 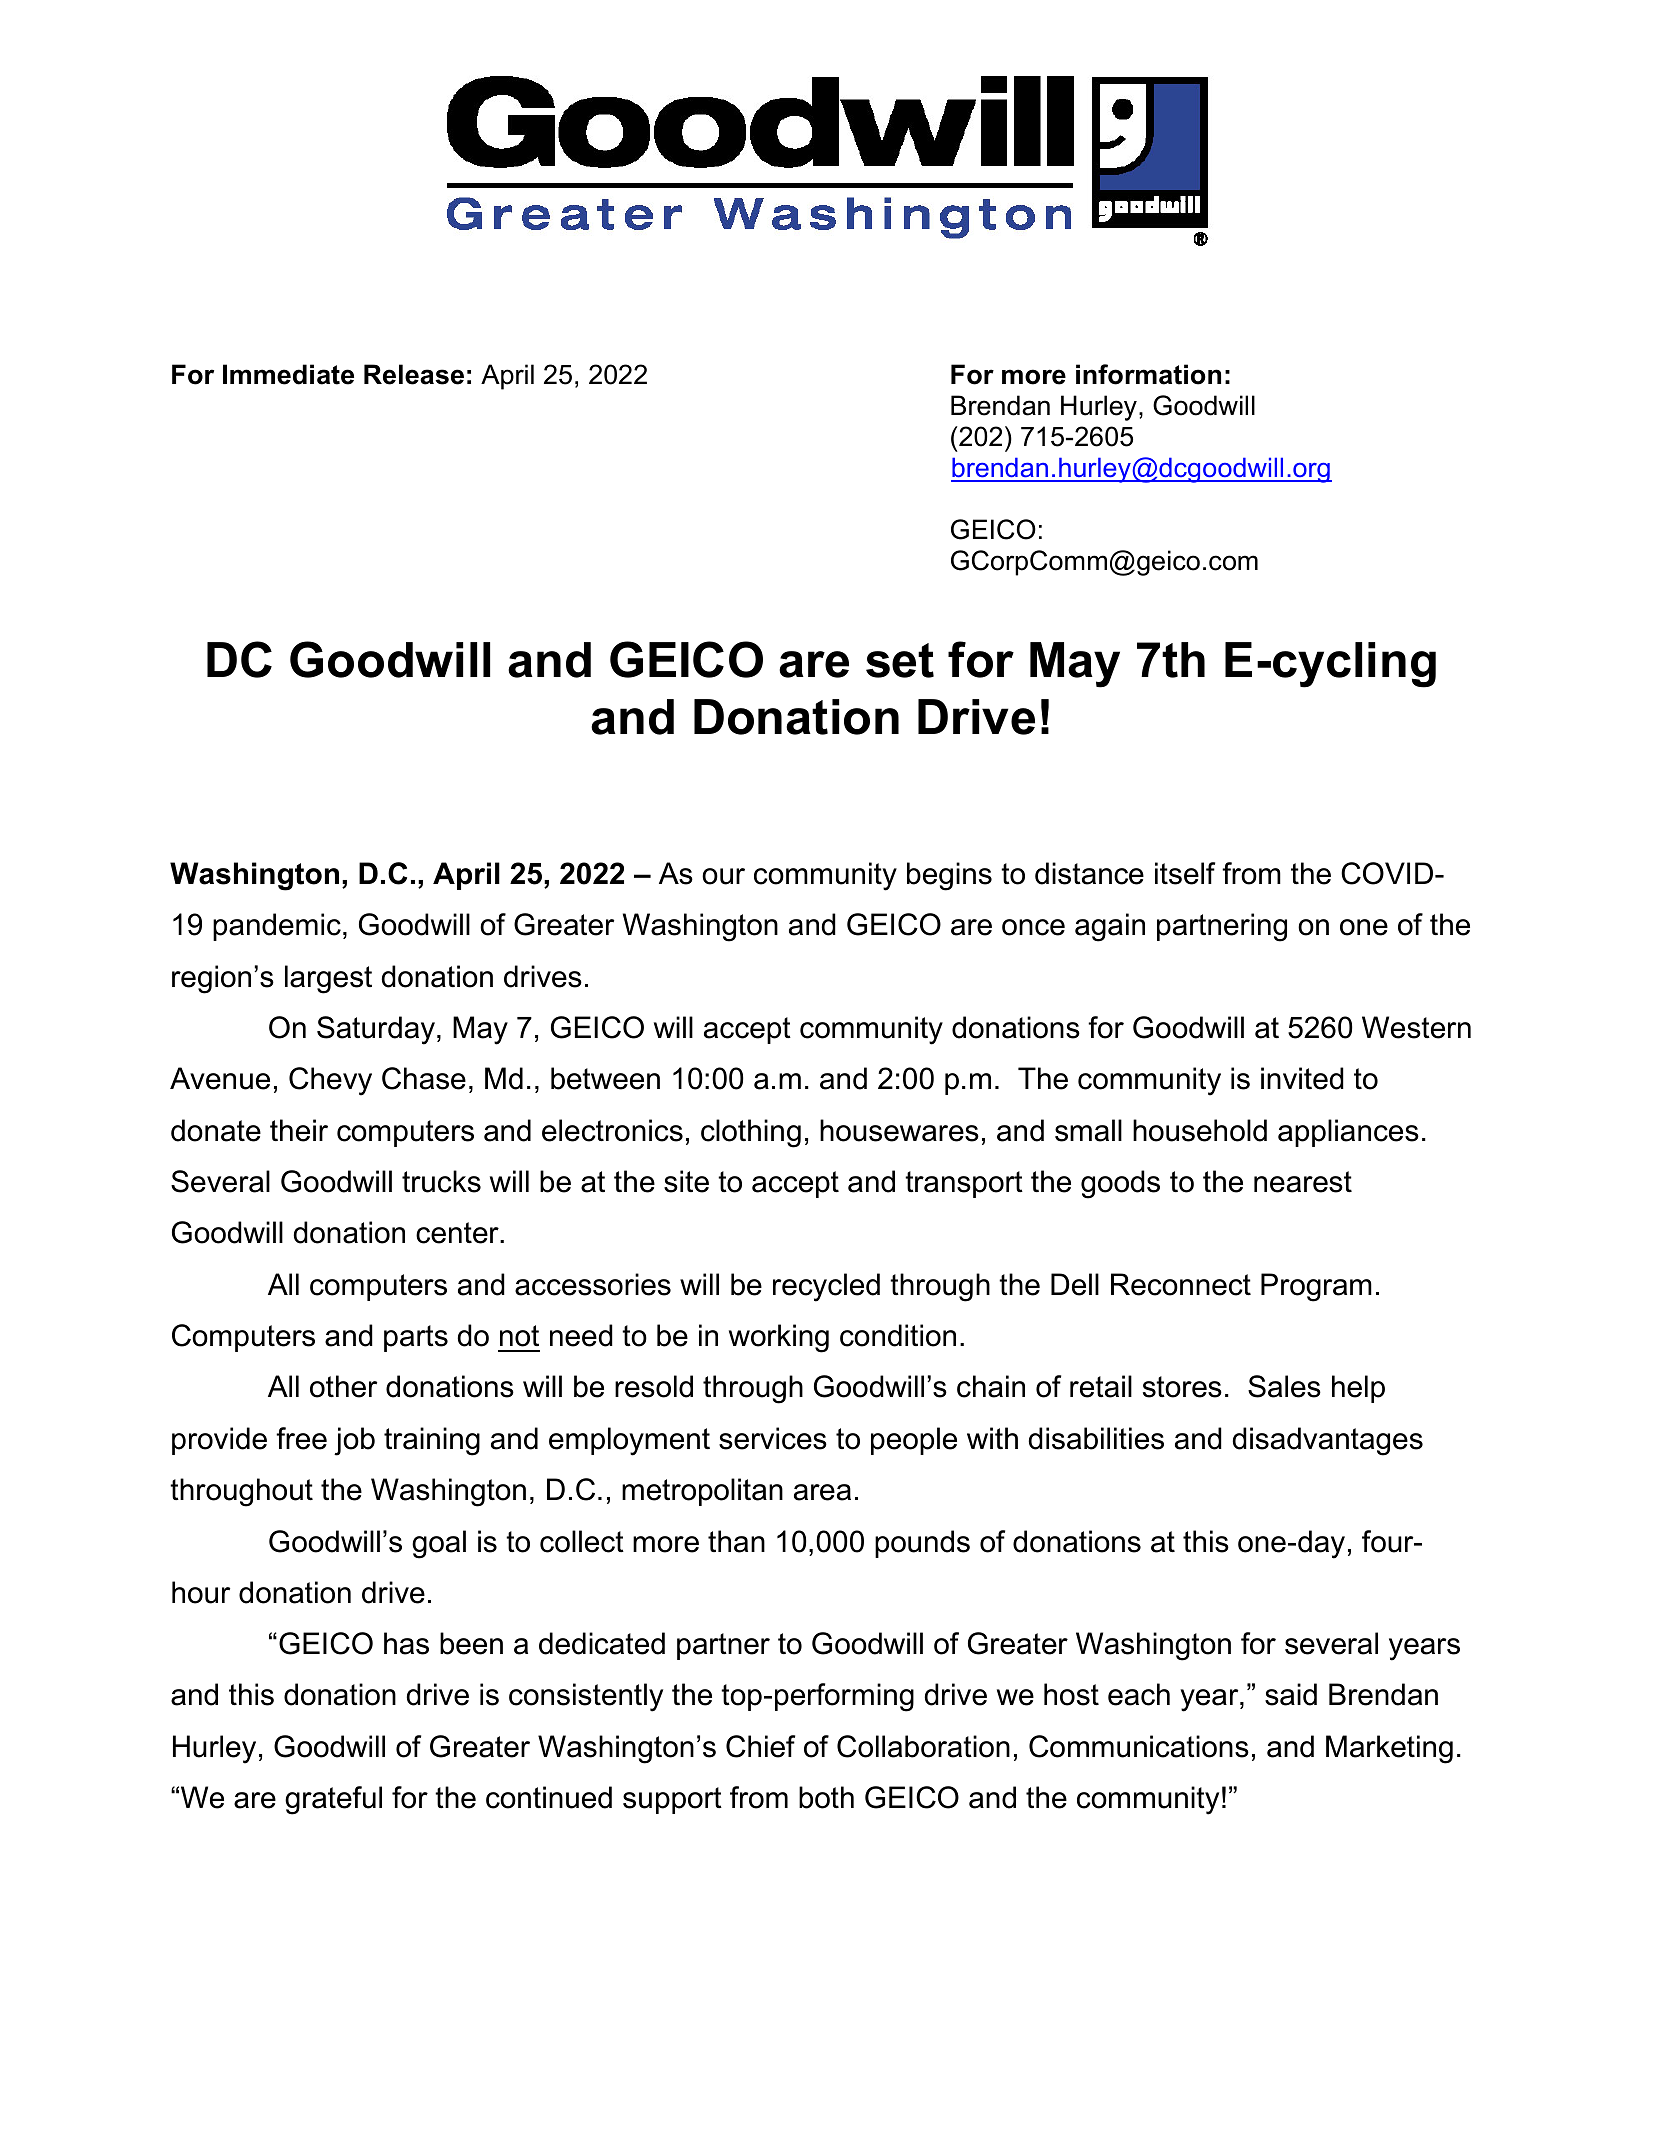 I want to click on services, so click(x=773, y=1438).
